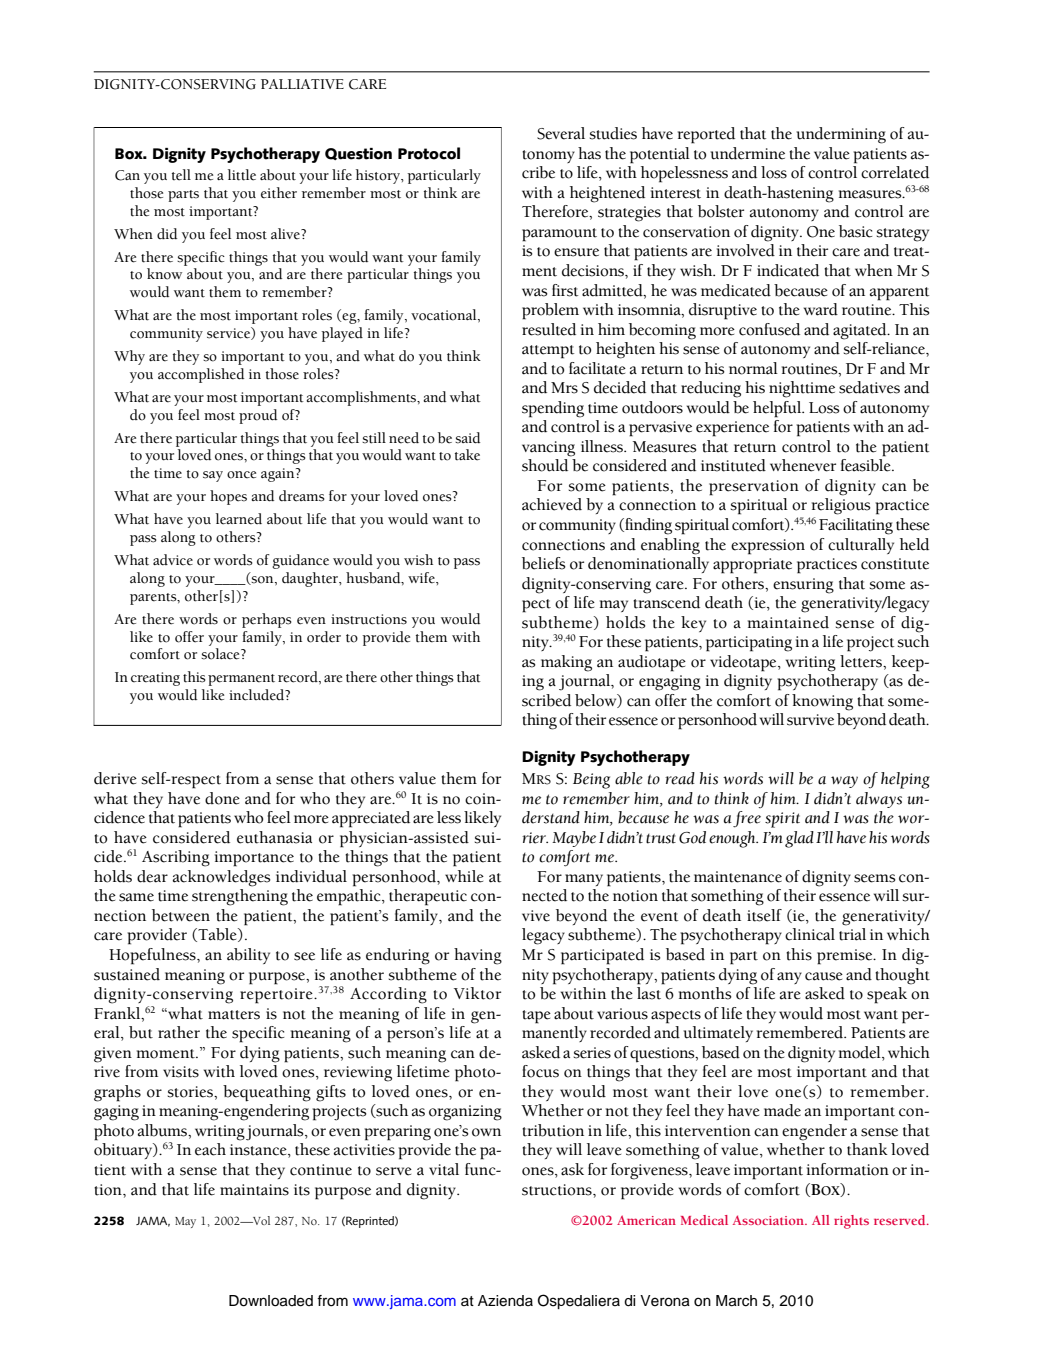  Describe the element at coordinates (566, 663) in the screenshot. I see `making` at that location.
